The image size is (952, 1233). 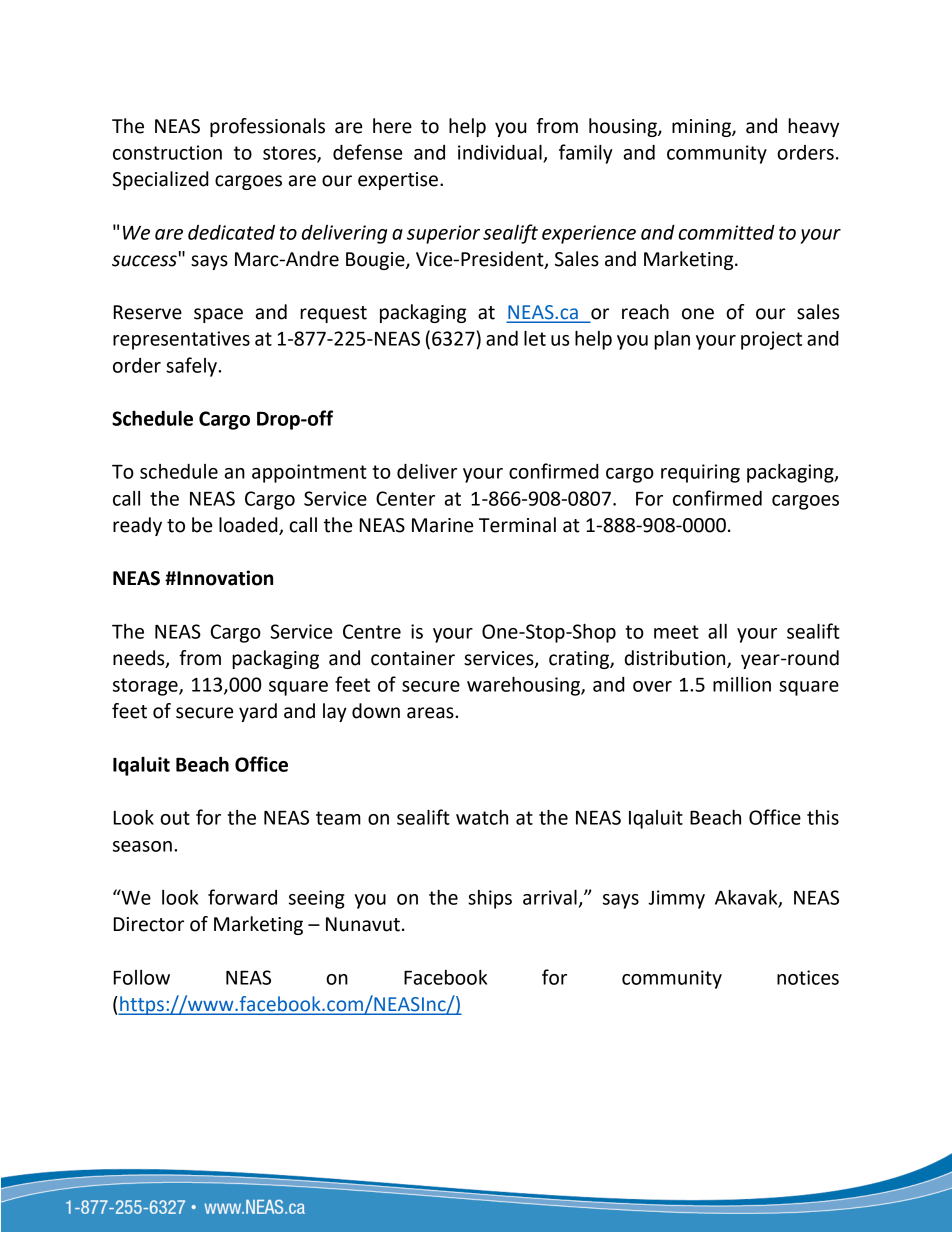 What do you see at coordinates (224, 578) in the screenshot?
I see `Innovation` at bounding box center [224, 578].
